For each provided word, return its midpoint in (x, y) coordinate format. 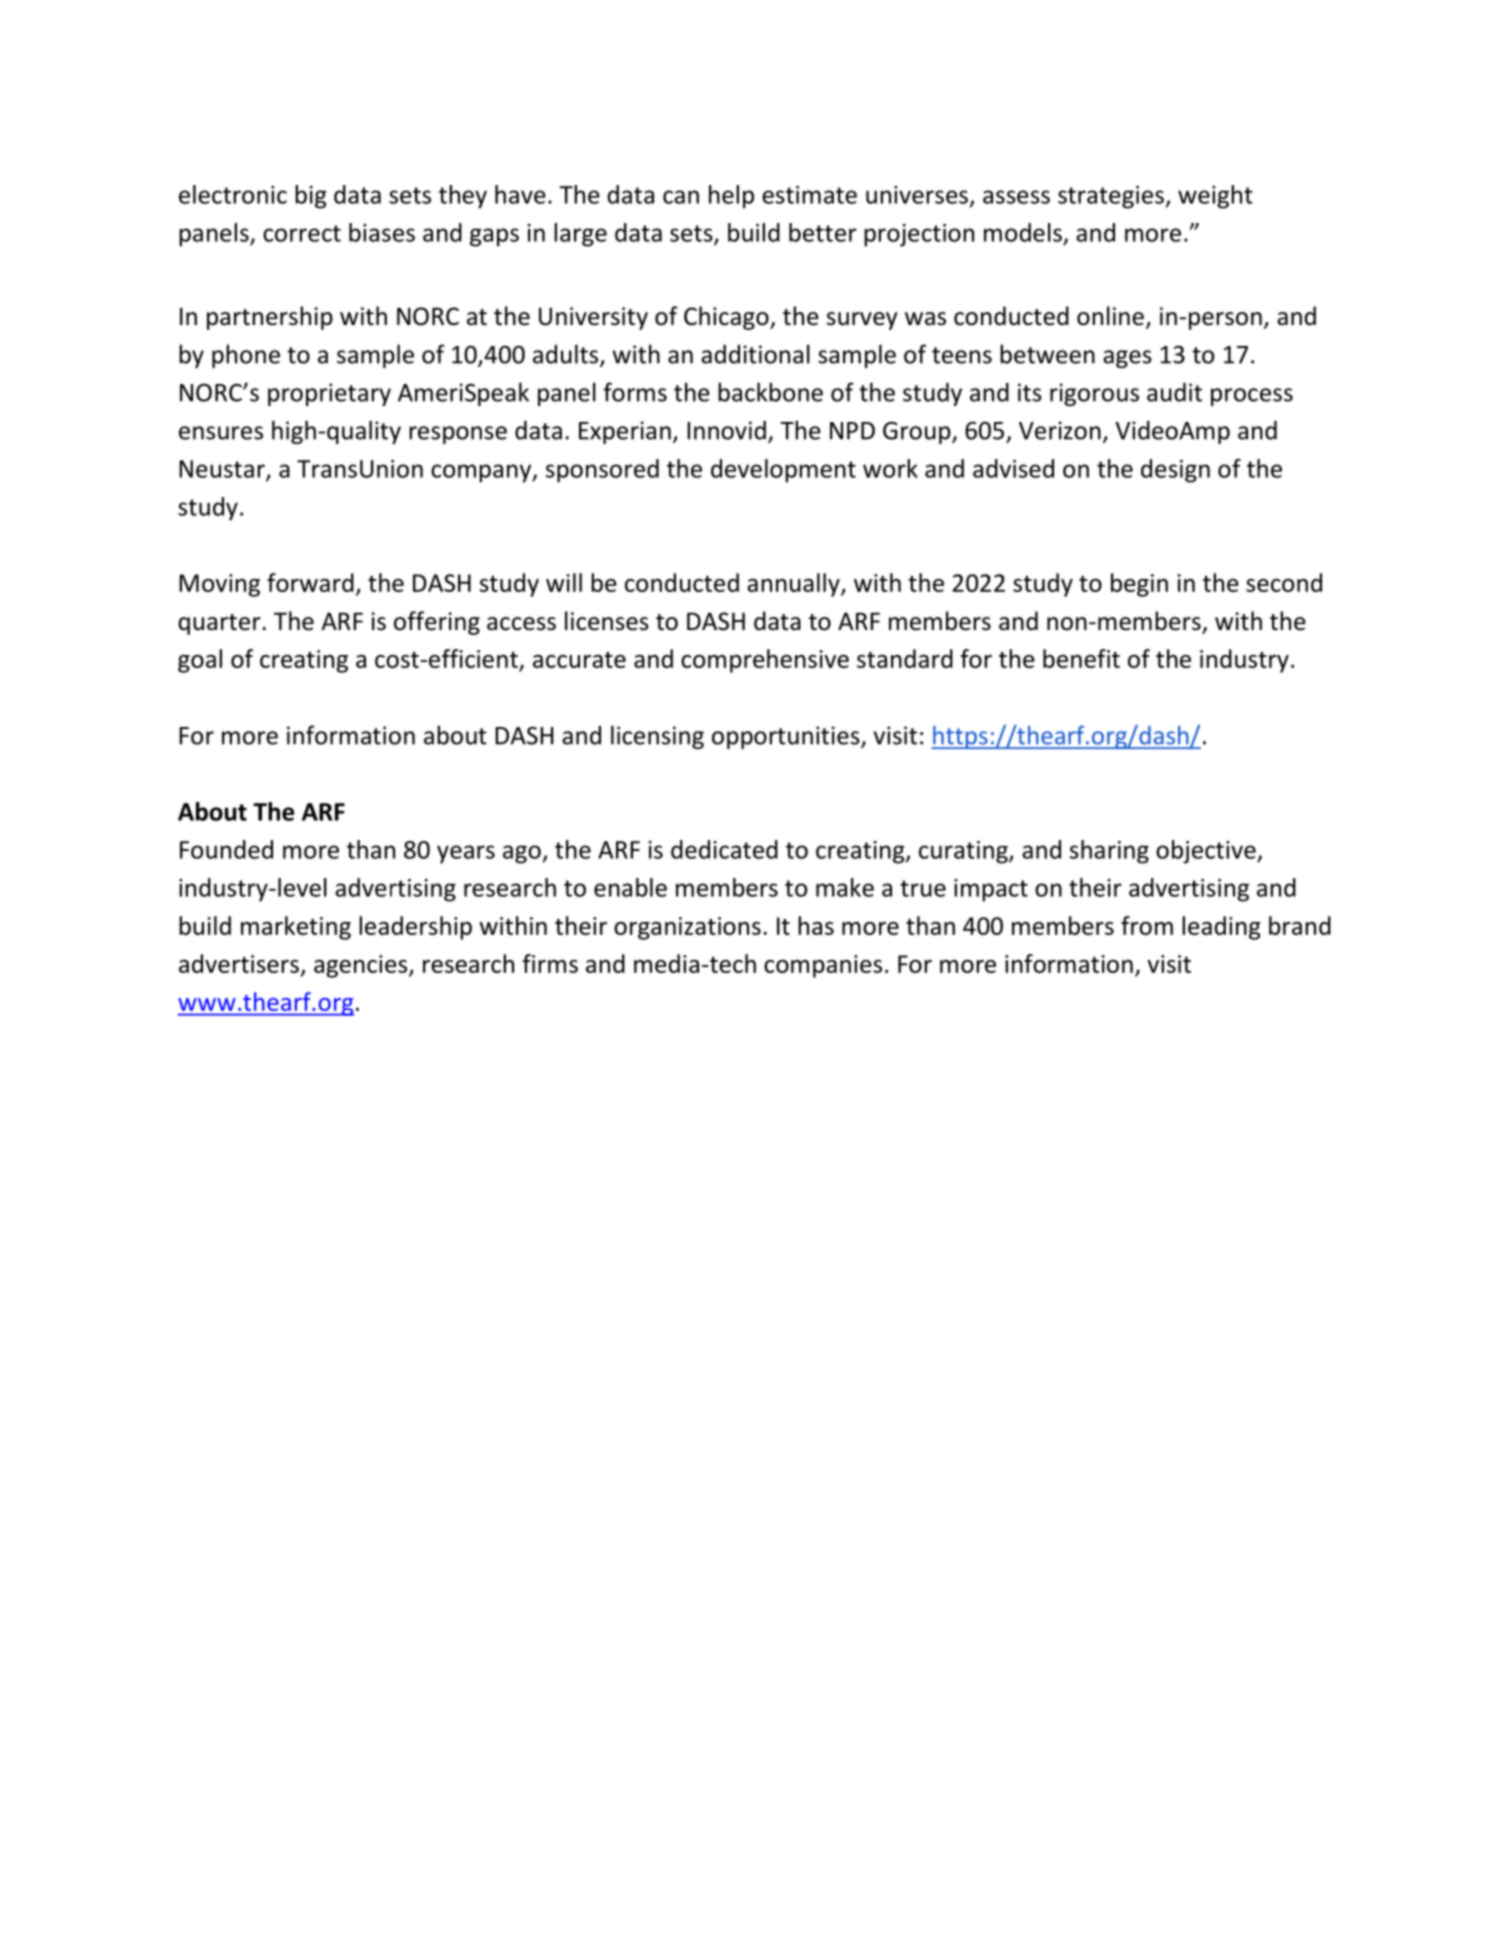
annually (794, 585)
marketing (296, 928)
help (731, 197)
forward (310, 582)
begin (1139, 585)
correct (302, 233)
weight (1215, 197)
